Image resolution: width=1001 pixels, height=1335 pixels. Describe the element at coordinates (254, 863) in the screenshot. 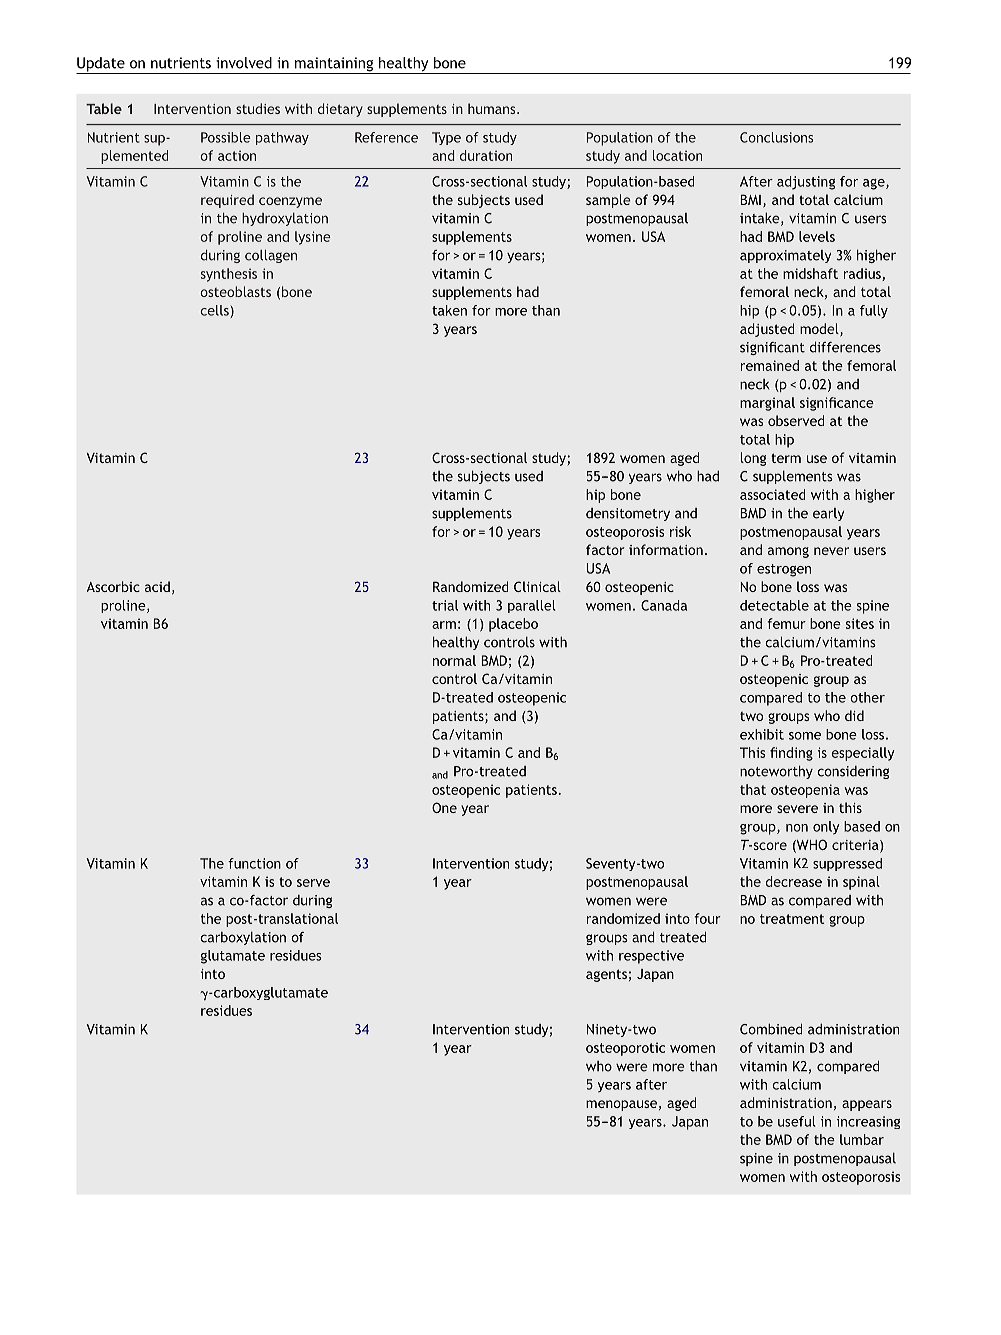

I see `function` at that location.
